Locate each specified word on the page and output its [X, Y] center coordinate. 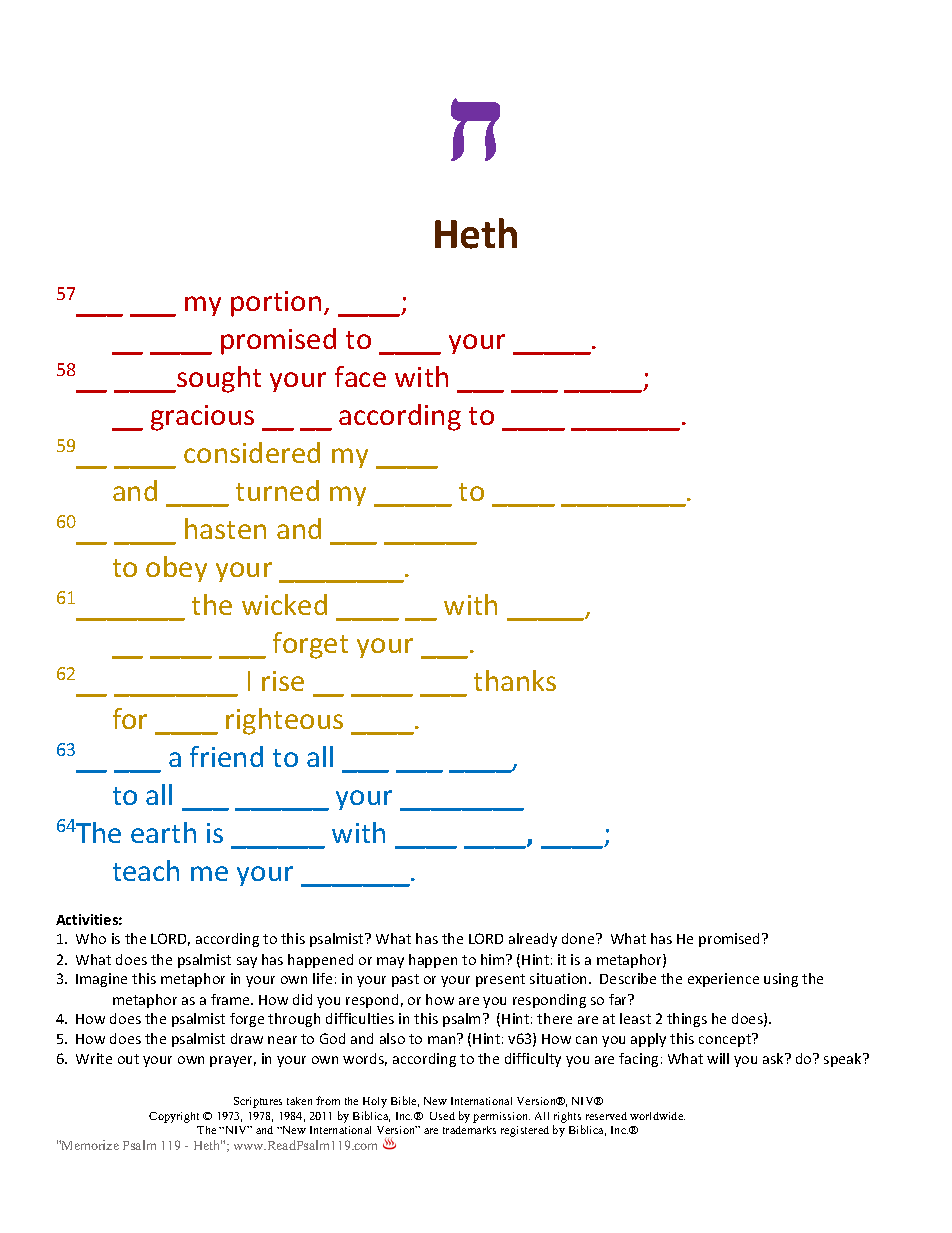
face [360, 376]
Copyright [174, 1117]
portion [276, 304]
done [579, 938]
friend [226, 756]
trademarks [469, 1130]
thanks [515, 680]
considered [252, 452]
